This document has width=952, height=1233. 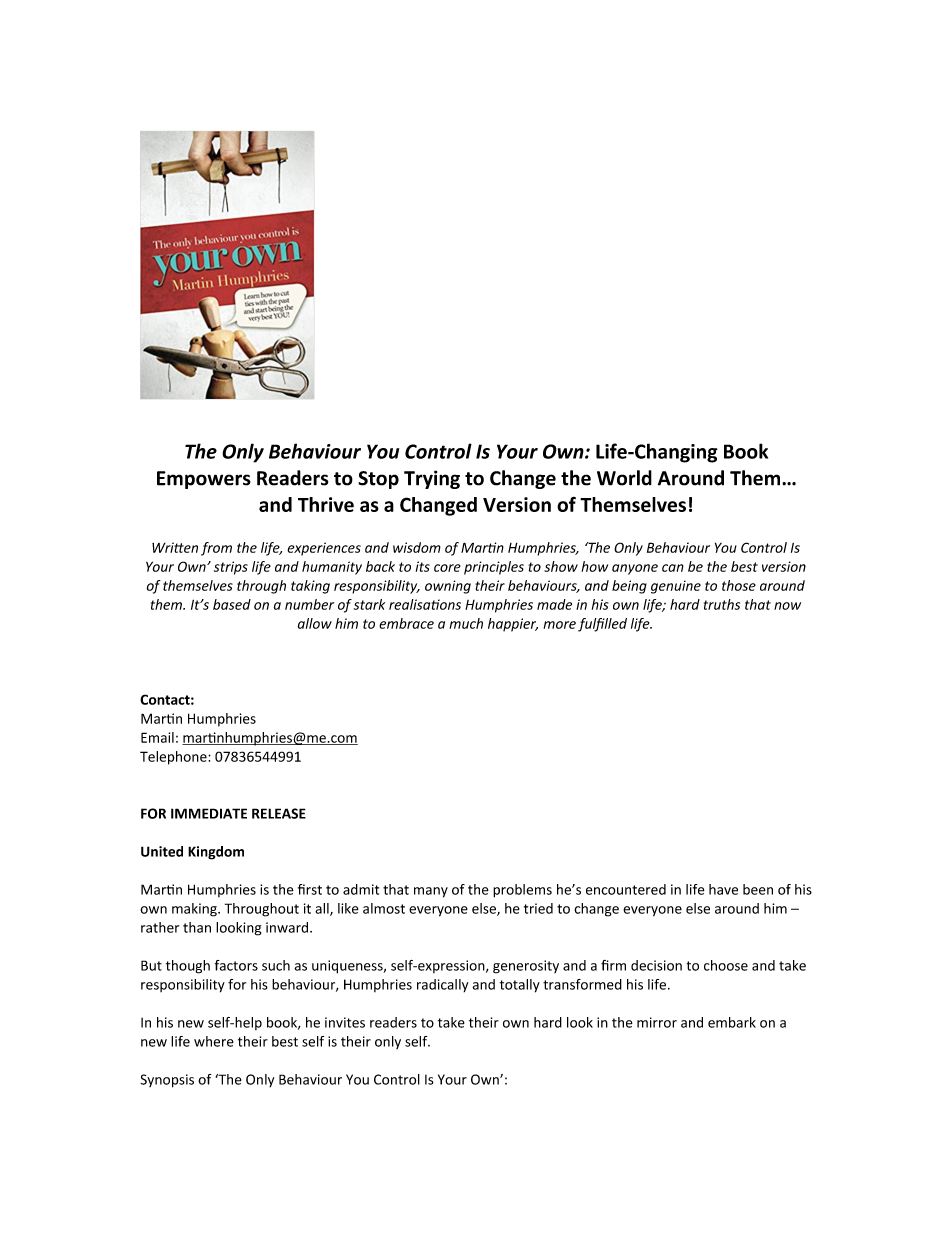 What do you see at coordinates (214, 1041) in the document?
I see `where` at bounding box center [214, 1041].
